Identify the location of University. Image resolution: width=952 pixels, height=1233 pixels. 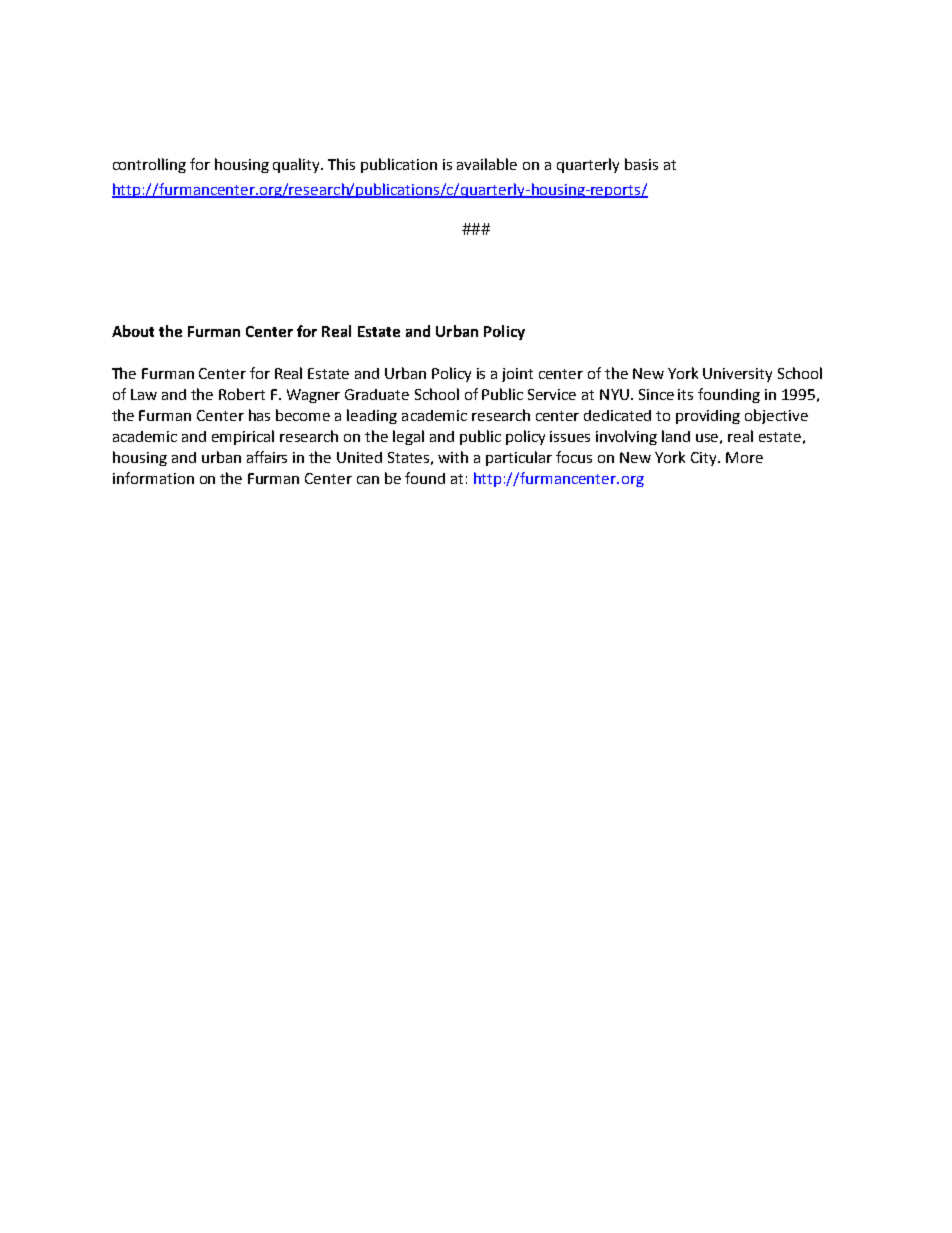
(737, 375).
